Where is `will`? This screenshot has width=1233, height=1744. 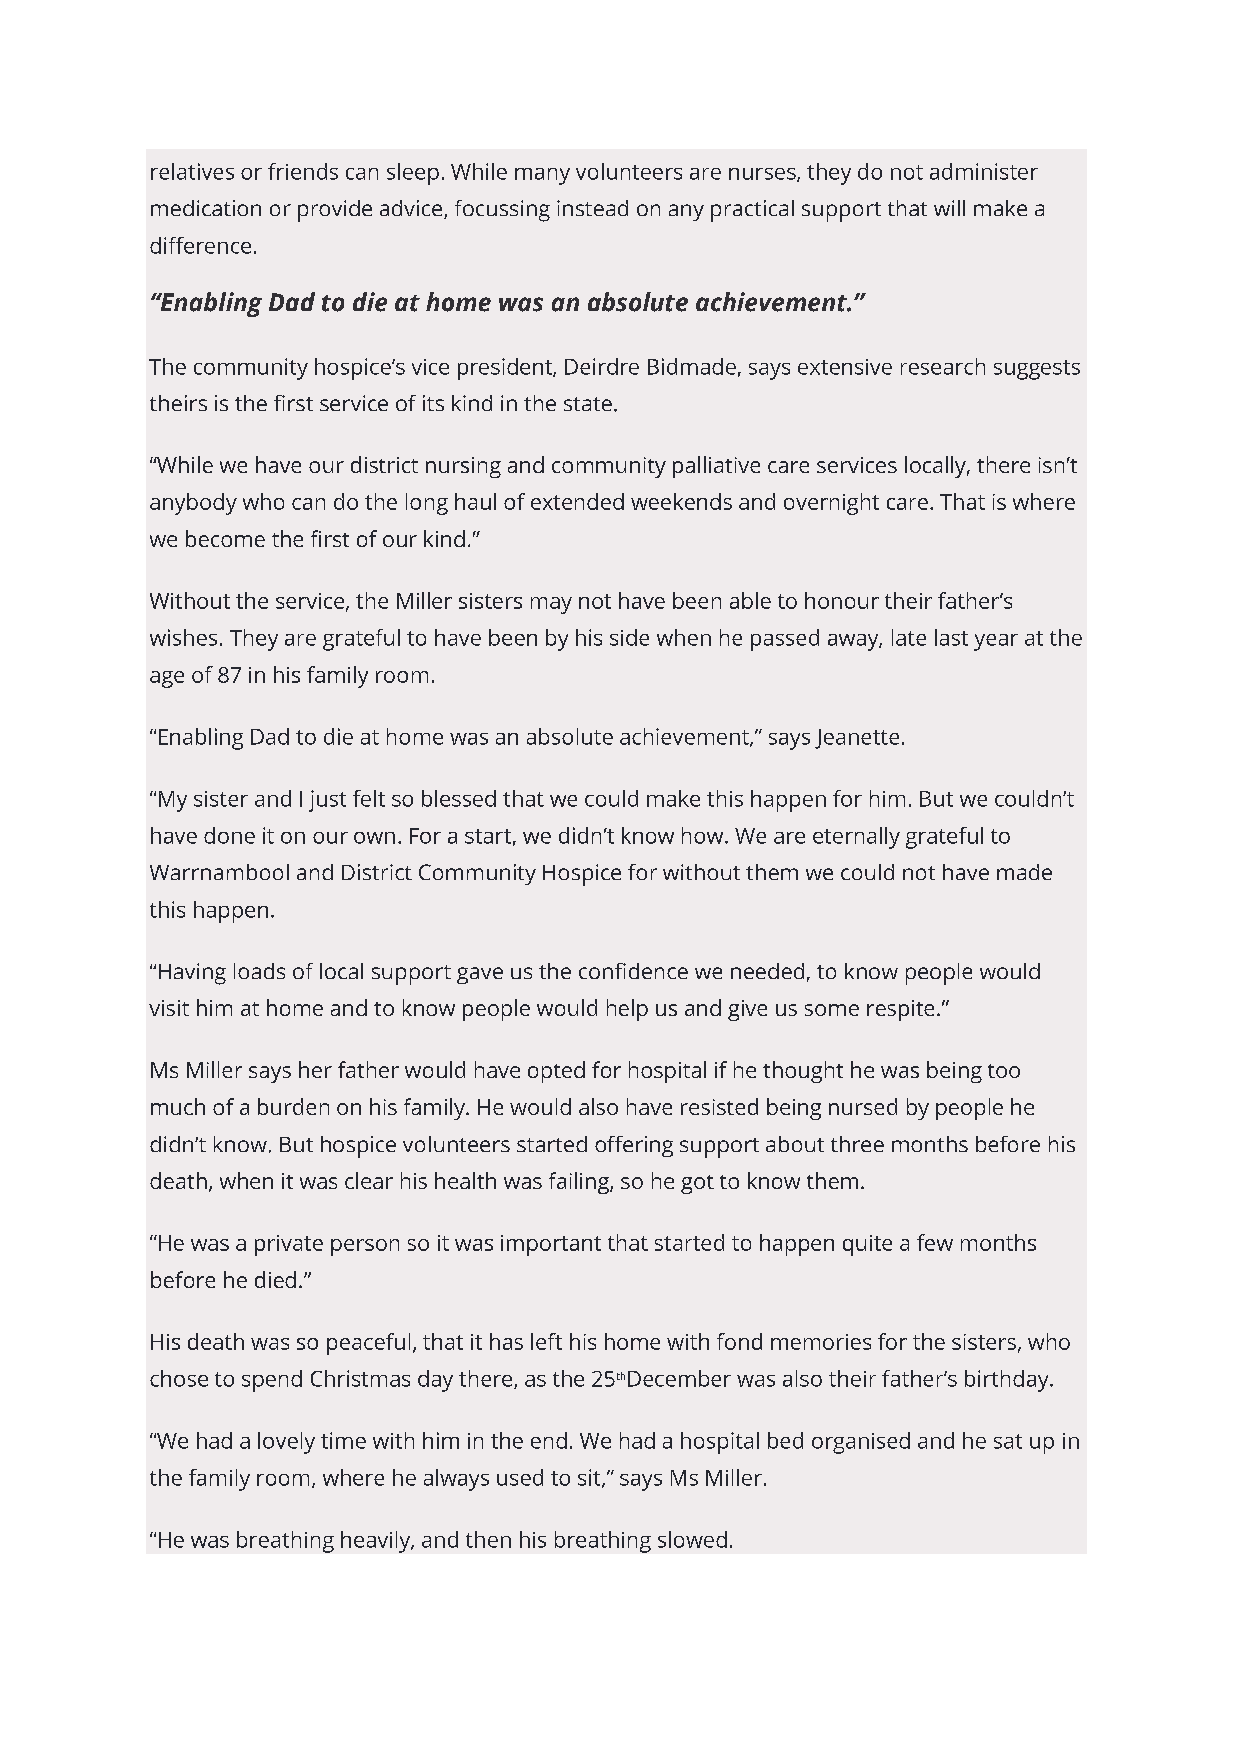 will is located at coordinates (949, 208).
